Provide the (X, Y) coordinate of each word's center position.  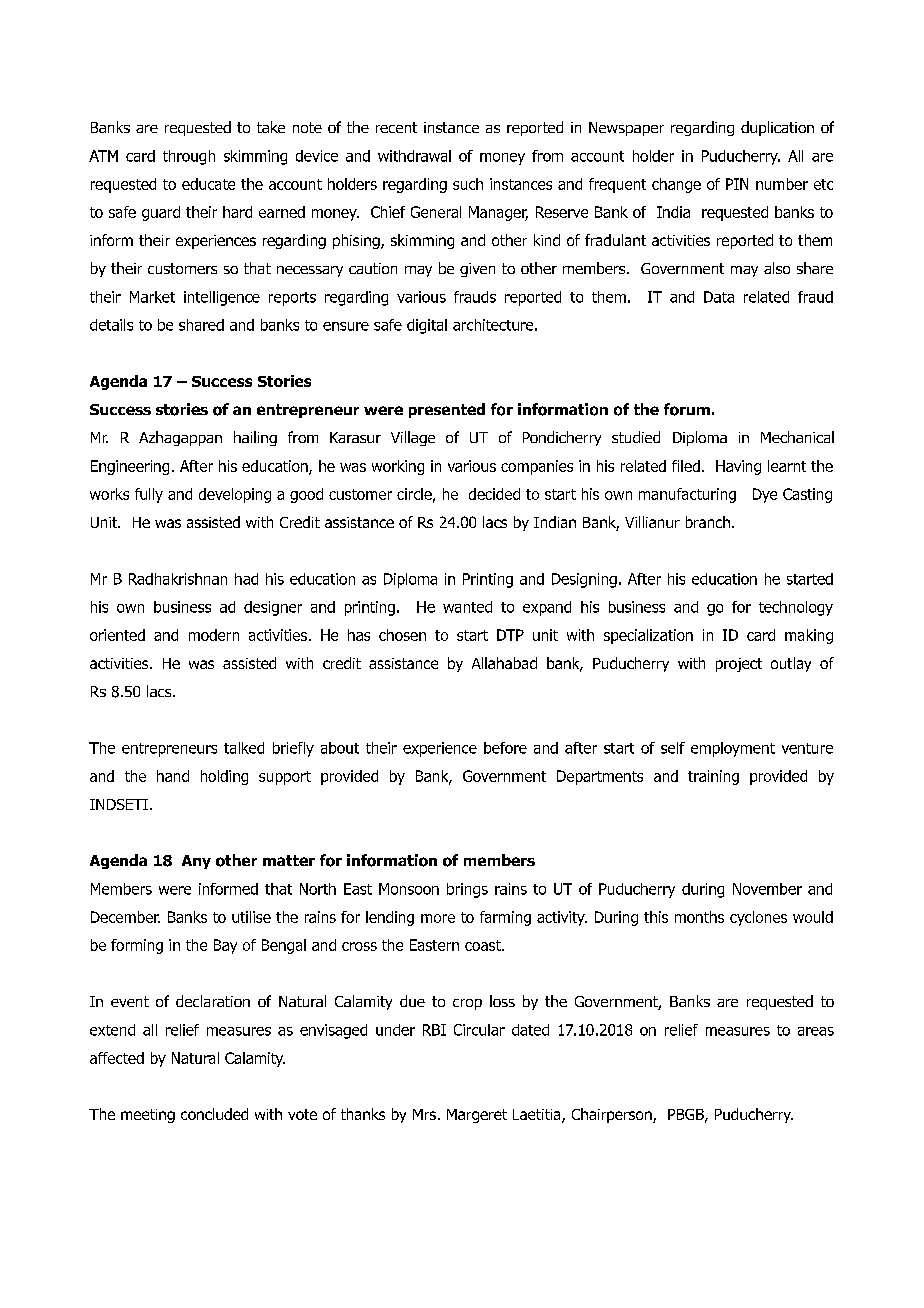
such (468, 184)
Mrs (424, 1114)
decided (494, 494)
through (189, 157)
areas (816, 1031)
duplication (777, 128)
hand (173, 776)
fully (149, 495)
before (505, 748)
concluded (214, 1114)
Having (738, 467)
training (713, 777)
